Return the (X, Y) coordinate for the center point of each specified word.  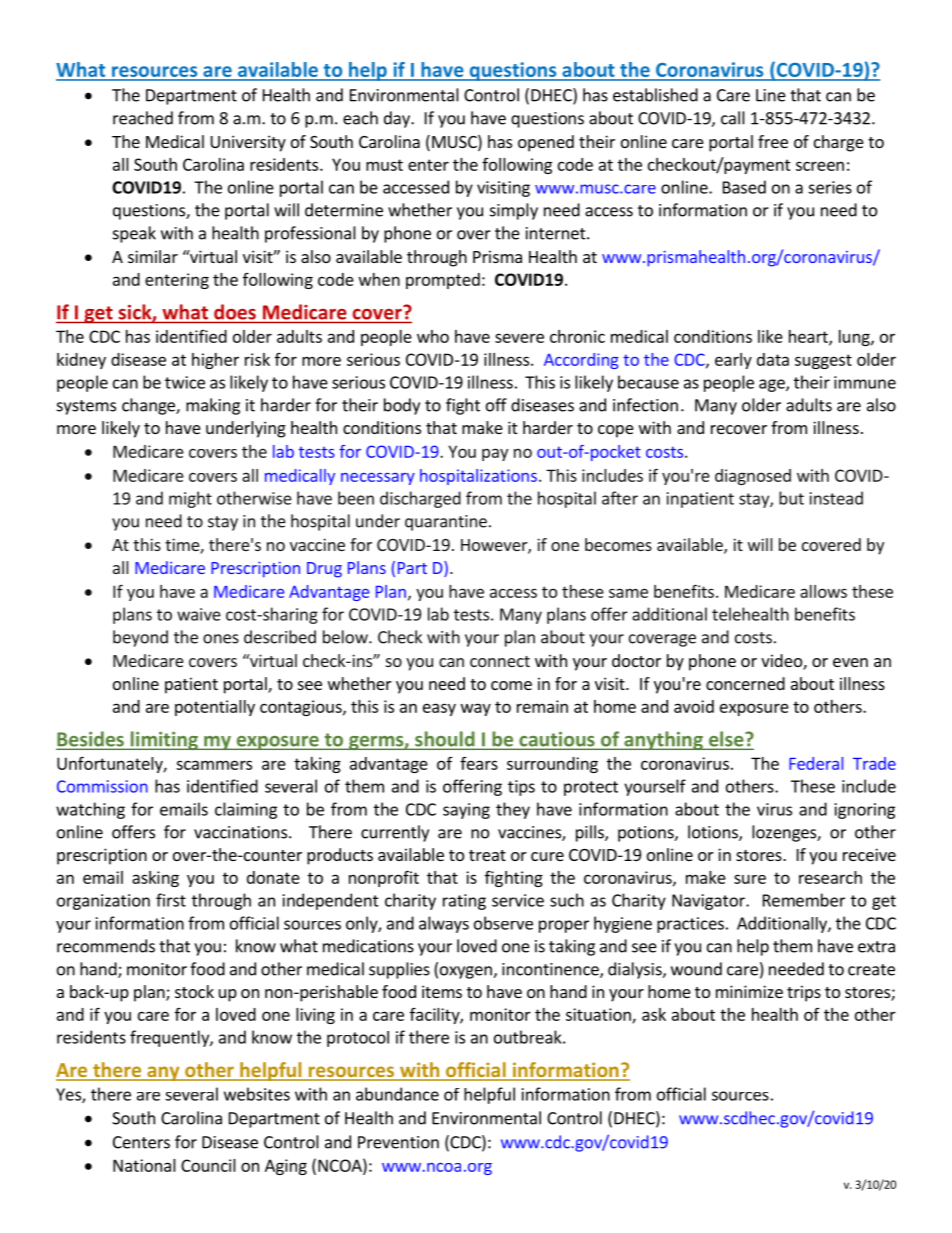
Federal (816, 763)
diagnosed (753, 477)
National (144, 1165)
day (398, 119)
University (248, 143)
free (773, 141)
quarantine (446, 523)
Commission (102, 786)
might (190, 499)
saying (466, 811)
